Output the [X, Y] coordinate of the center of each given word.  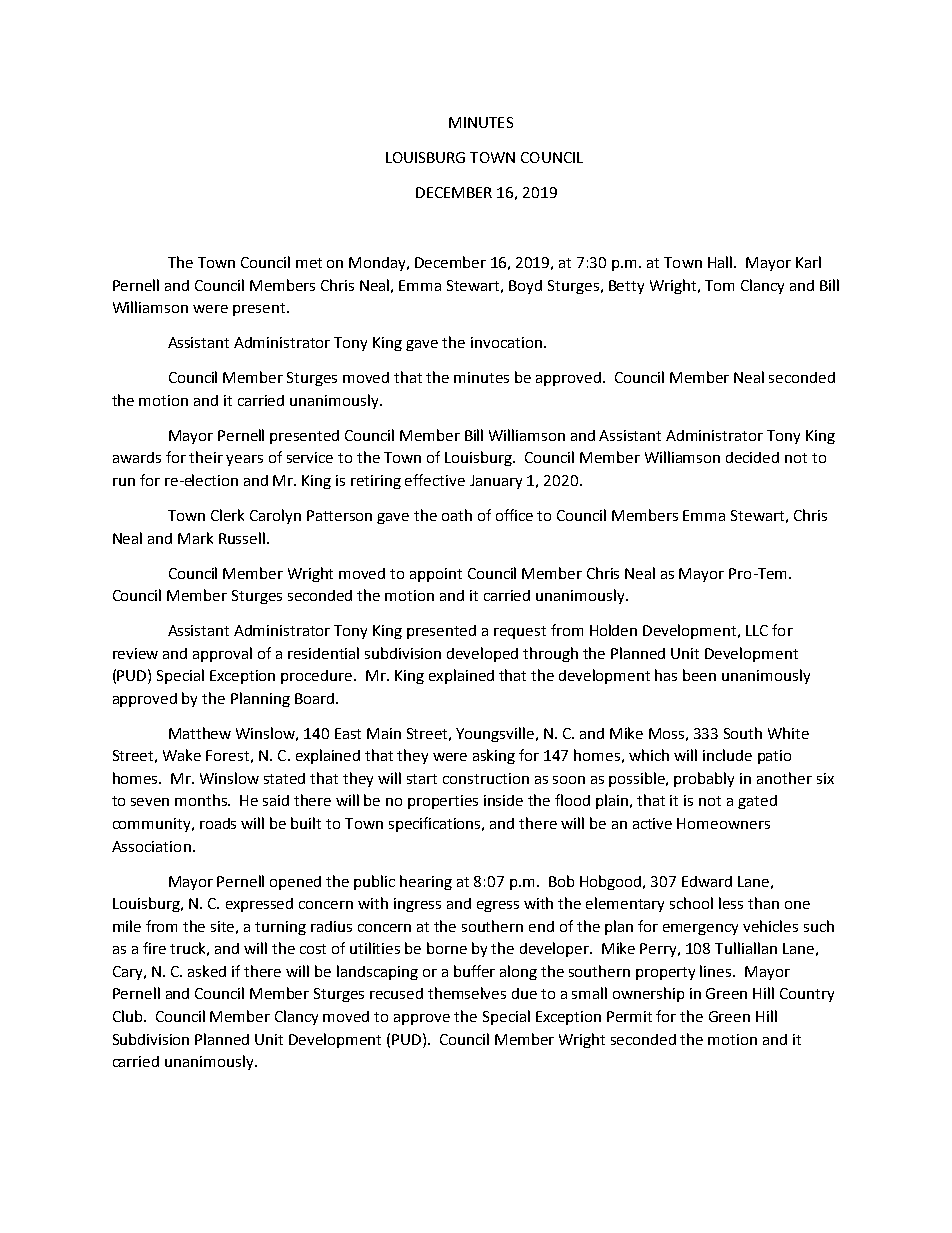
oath [457, 515]
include [727, 755]
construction [486, 778]
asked [207, 971]
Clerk [227, 515]
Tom [719, 285]
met [309, 263]
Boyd [525, 287]
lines [717, 971]
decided [752, 457]
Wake [182, 755]
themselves [467, 993]
